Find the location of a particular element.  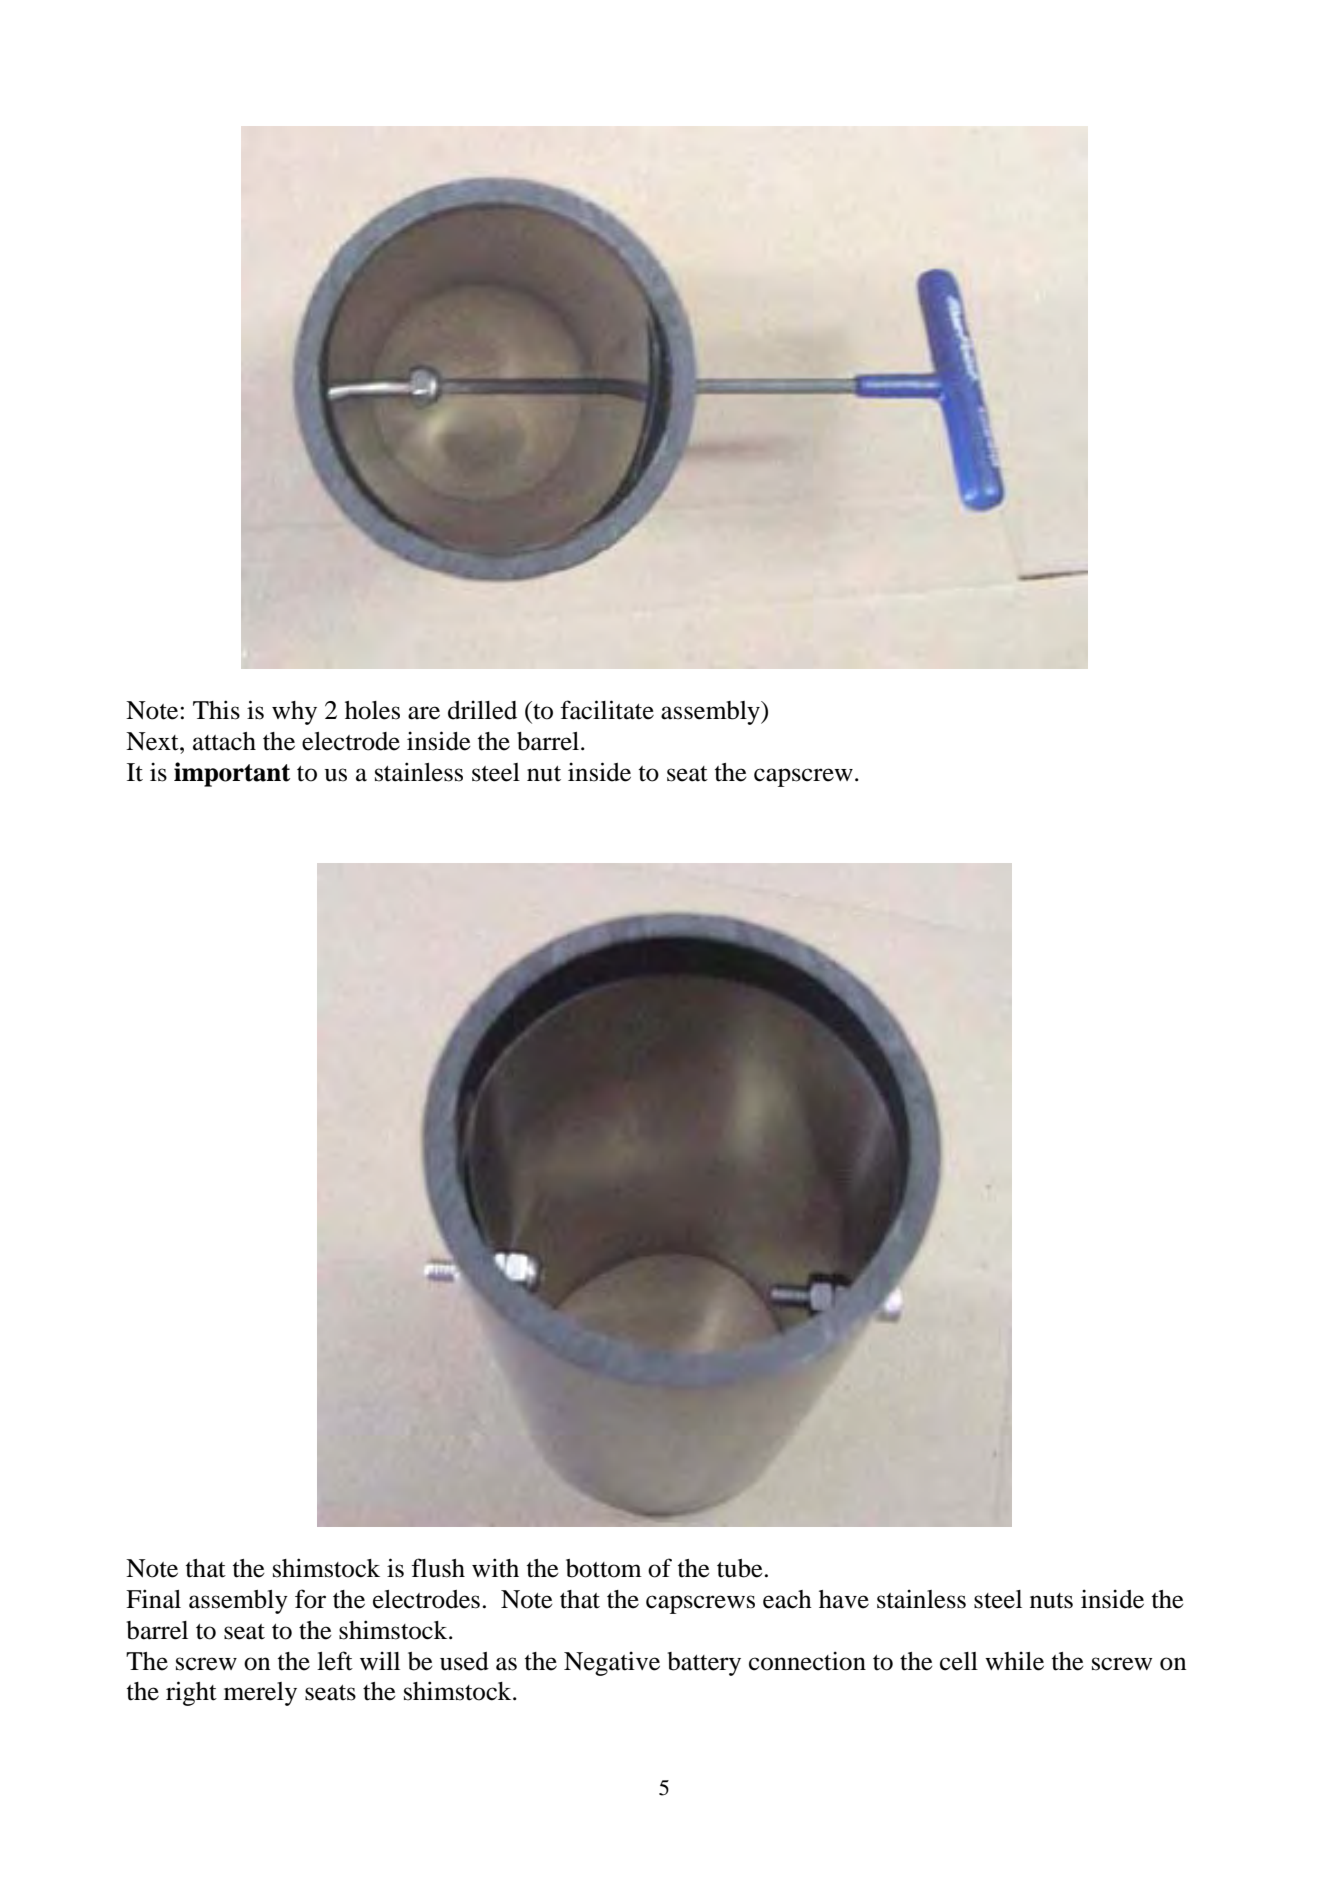

facilitate is located at coordinates (607, 710).
